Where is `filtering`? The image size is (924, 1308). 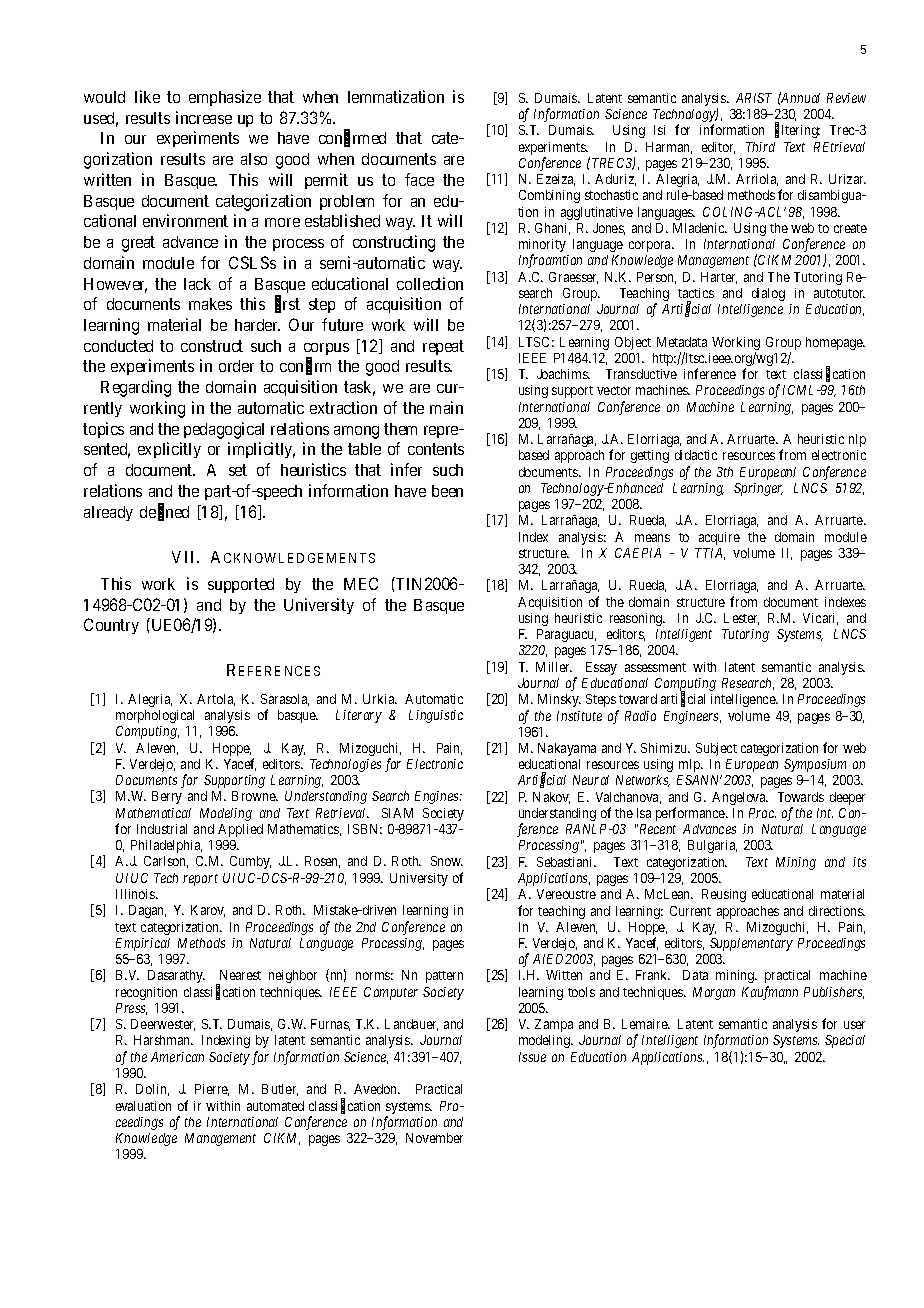 filtering is located at coordinates (797, 131).
